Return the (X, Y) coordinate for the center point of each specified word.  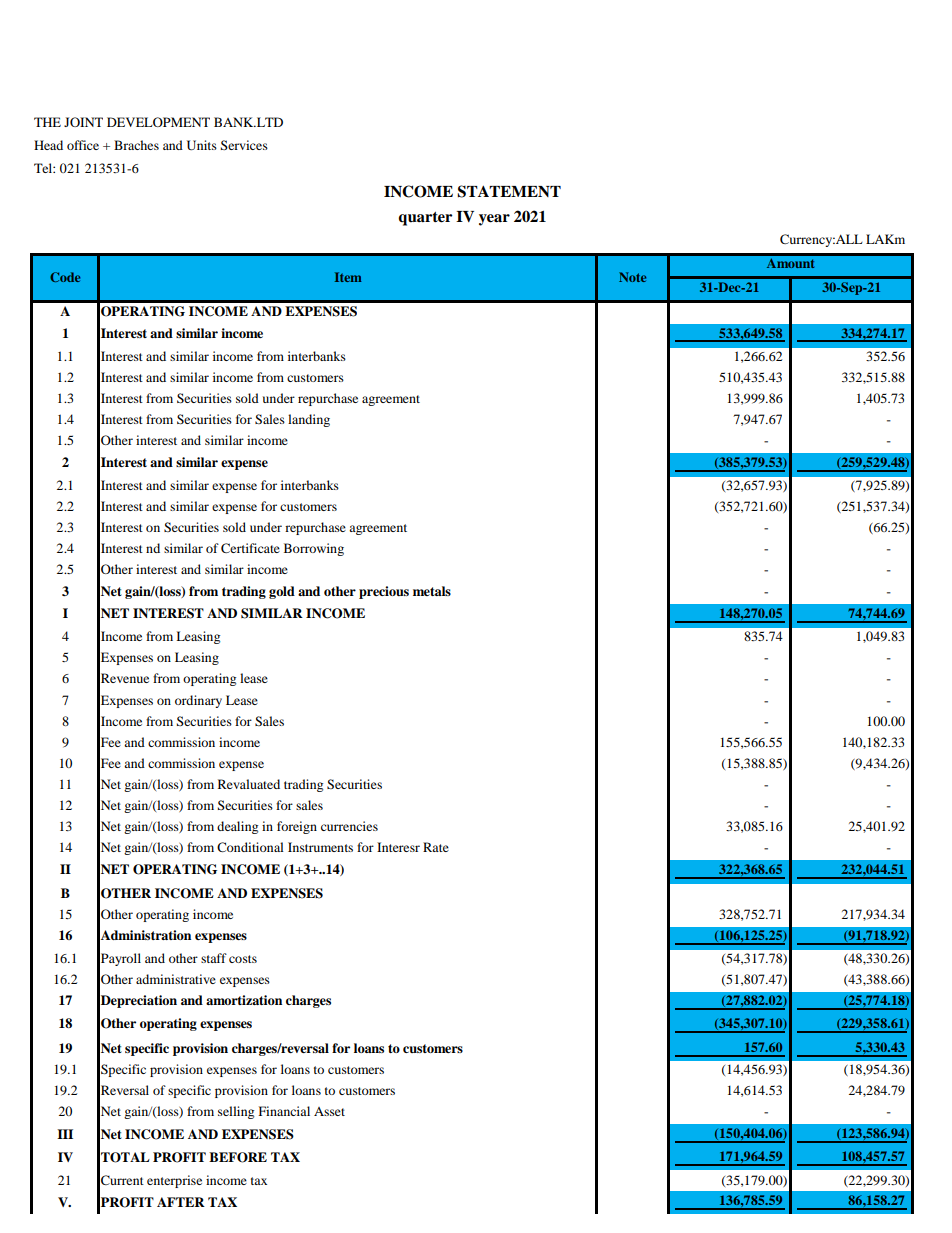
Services (244, 145)
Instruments (320, 847)
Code (65, 277)
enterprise (174, 1181)
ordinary (198, 701)
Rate (436, 847)
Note (632, 277)
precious (384, 592)
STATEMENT (509, 191)
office (83, 145)
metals (432, 591)
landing (309, 420)
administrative (176, 979)
